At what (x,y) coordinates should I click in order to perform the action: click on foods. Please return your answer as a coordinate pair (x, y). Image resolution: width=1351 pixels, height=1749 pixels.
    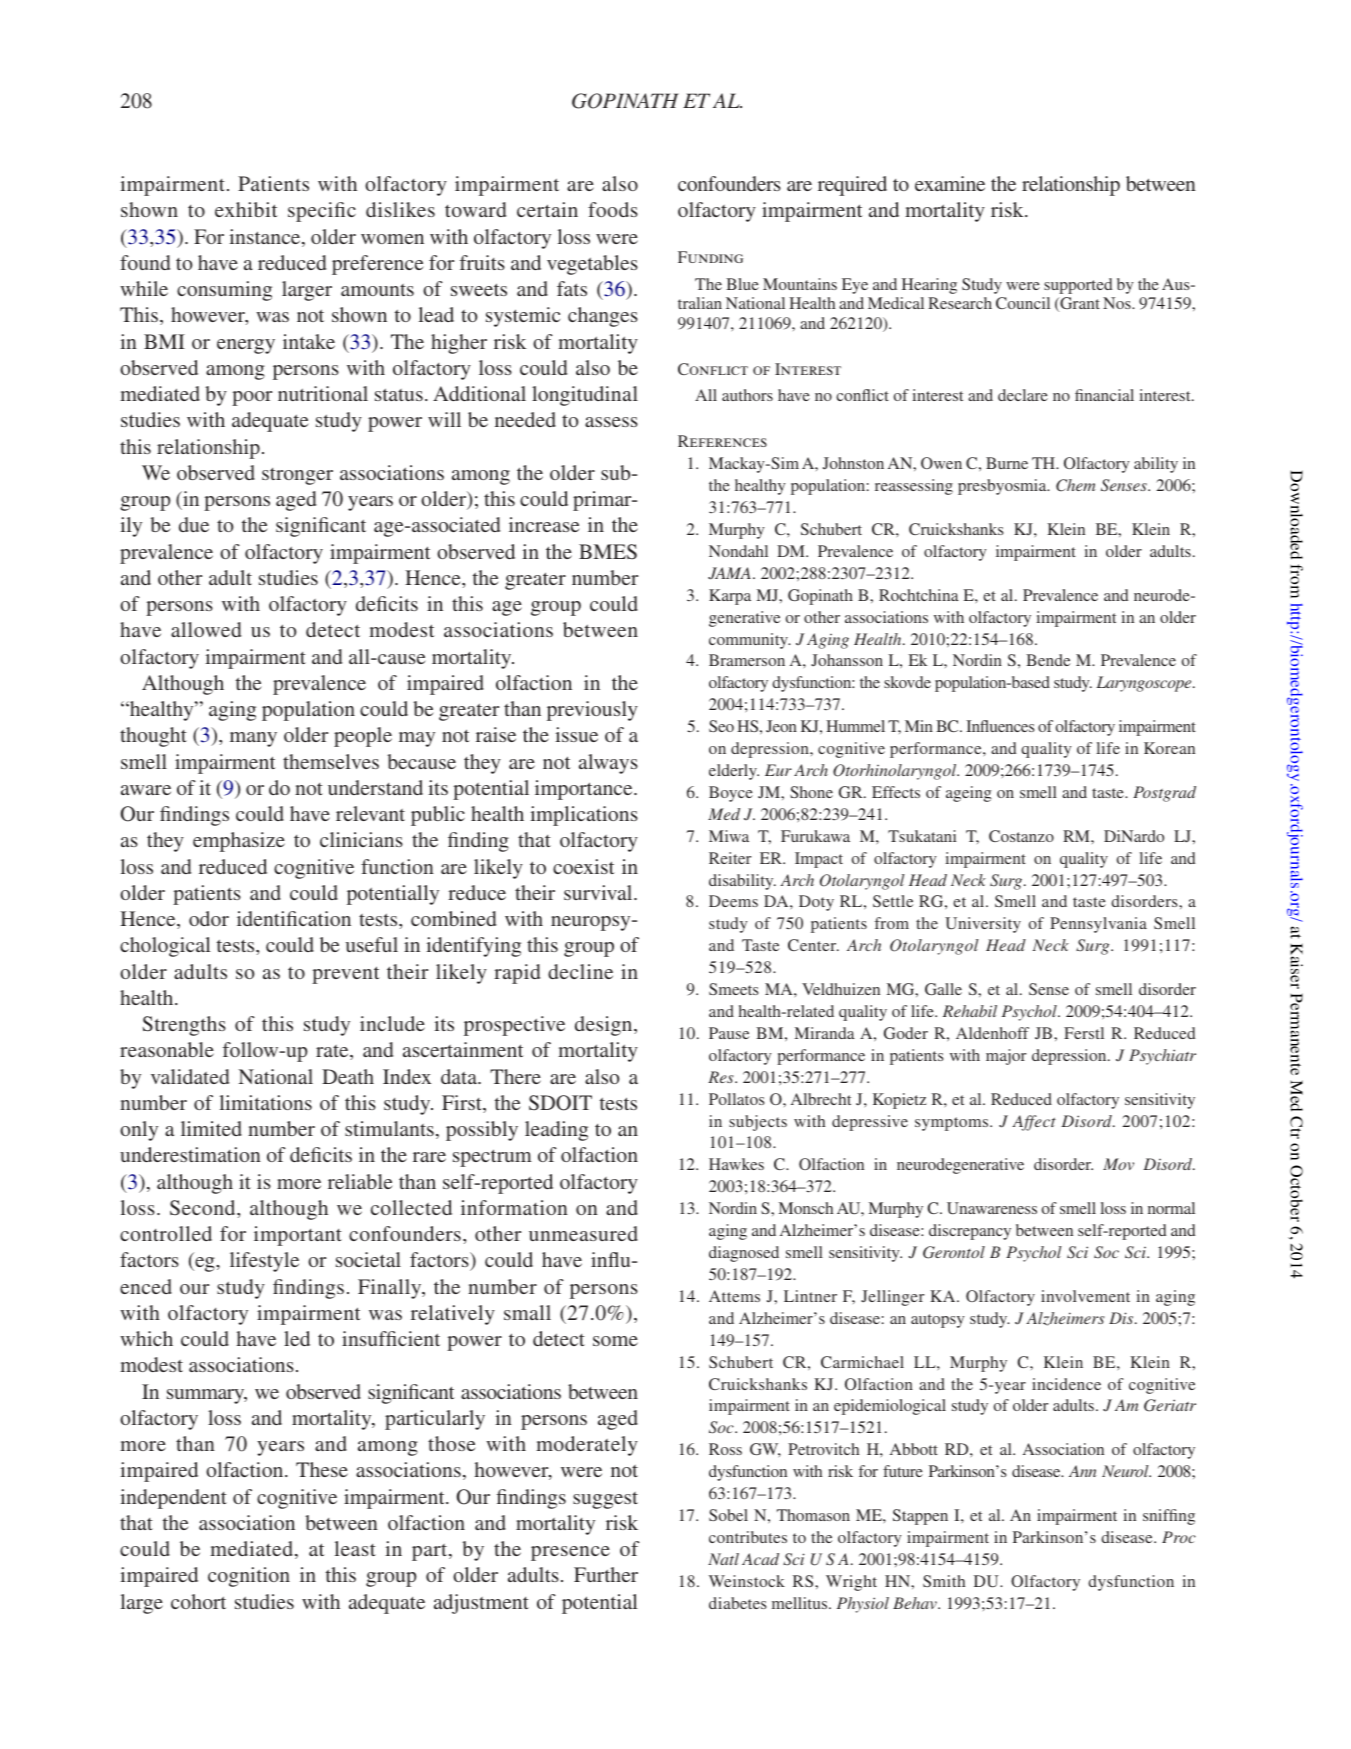
    Looking at the image, I should click on (613, 209).
